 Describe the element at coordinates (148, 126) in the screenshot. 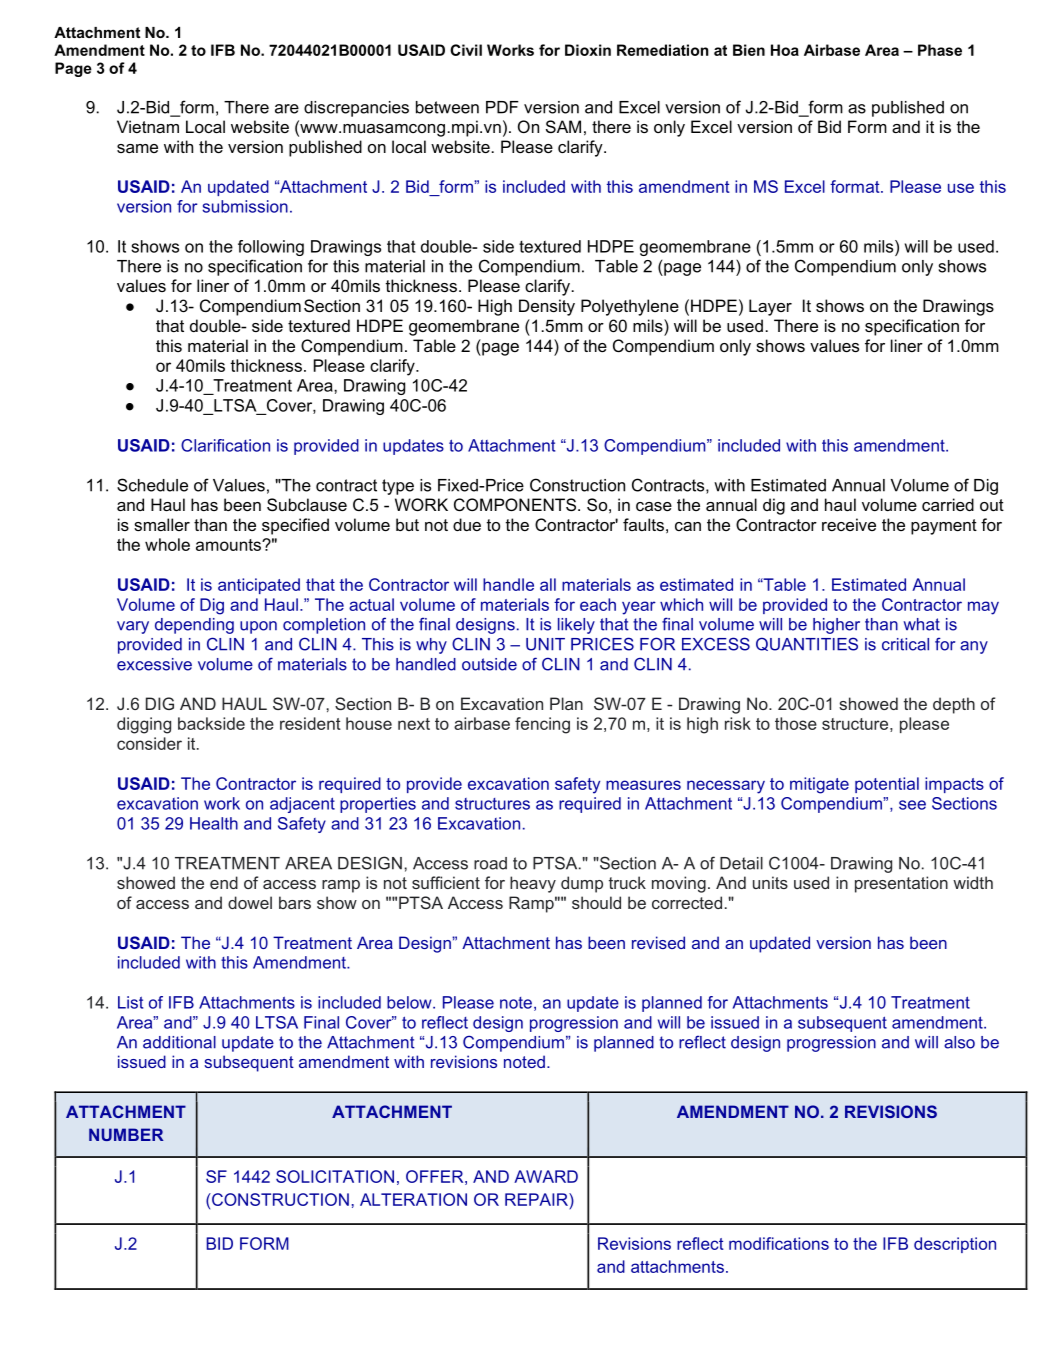

I see `Vietnam` at that location.
